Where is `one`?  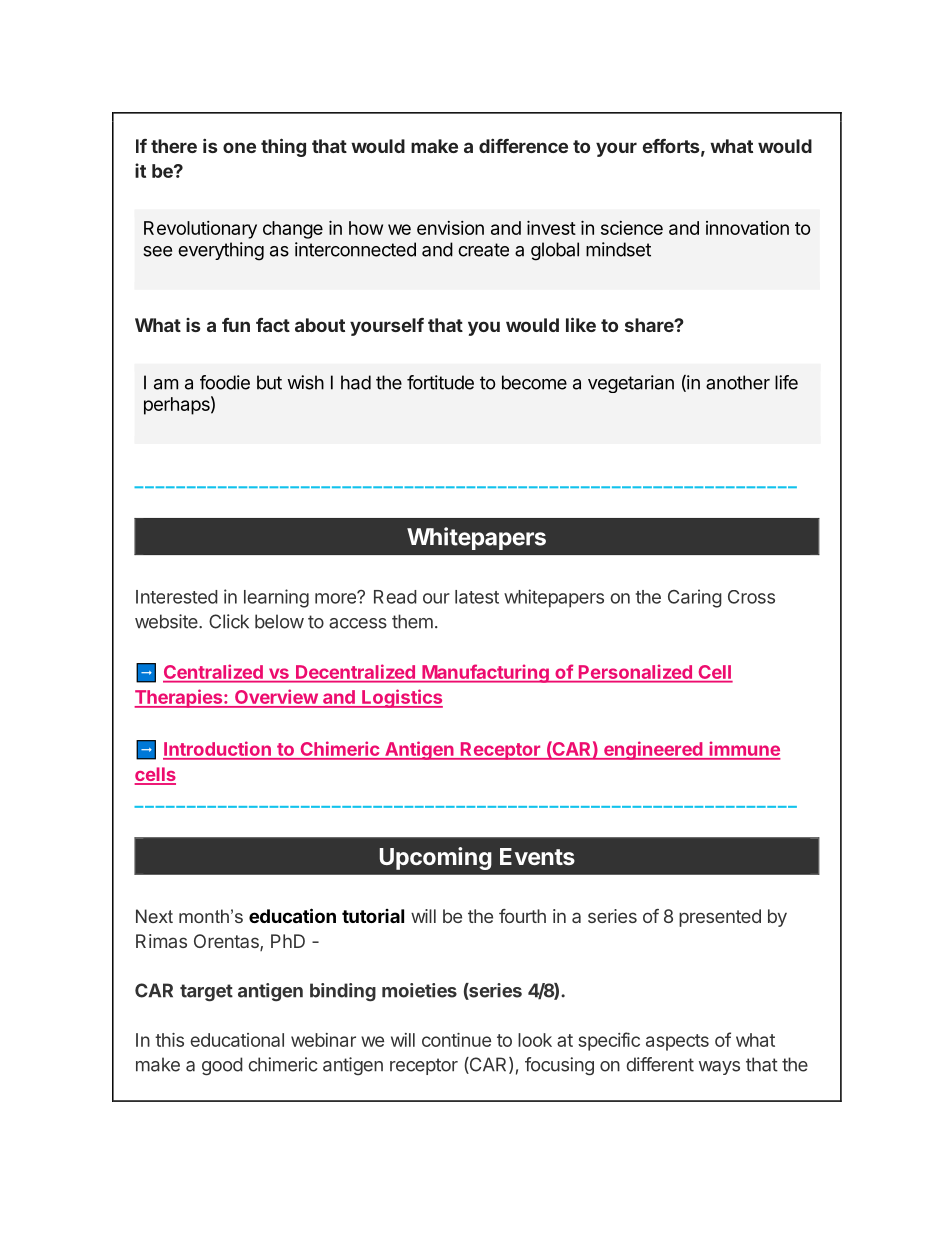 one is located at coordinates (239, 147).
